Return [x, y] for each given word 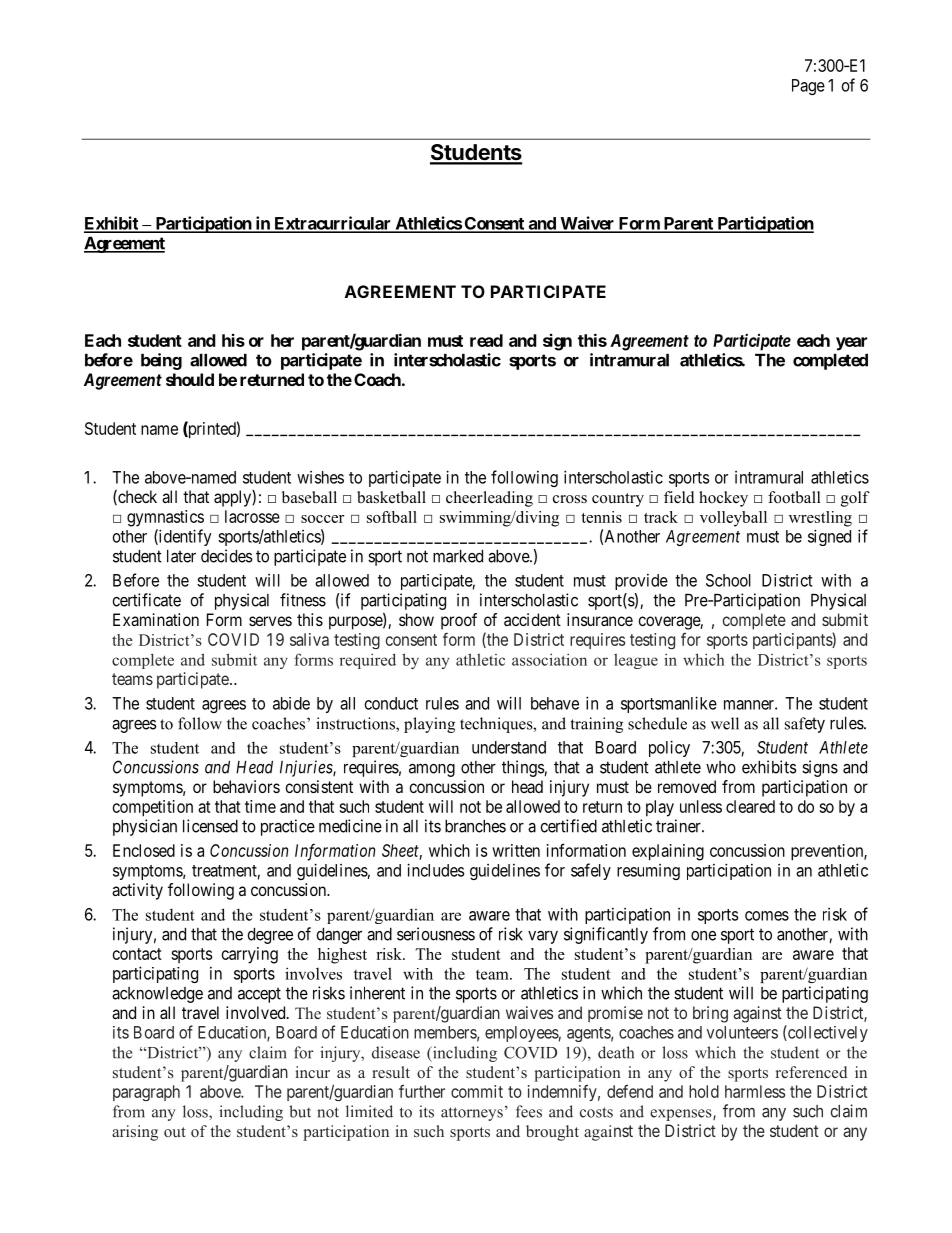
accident [532, 619]
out [175, 1132]
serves [270, 621]
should [190, 379]
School [728, 580]
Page [808, 87]
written [516, 850]
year [851, 344]
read [486, 340]
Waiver [587, 224]
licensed [210, 826]
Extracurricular [332, 224]
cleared [750, 806]
